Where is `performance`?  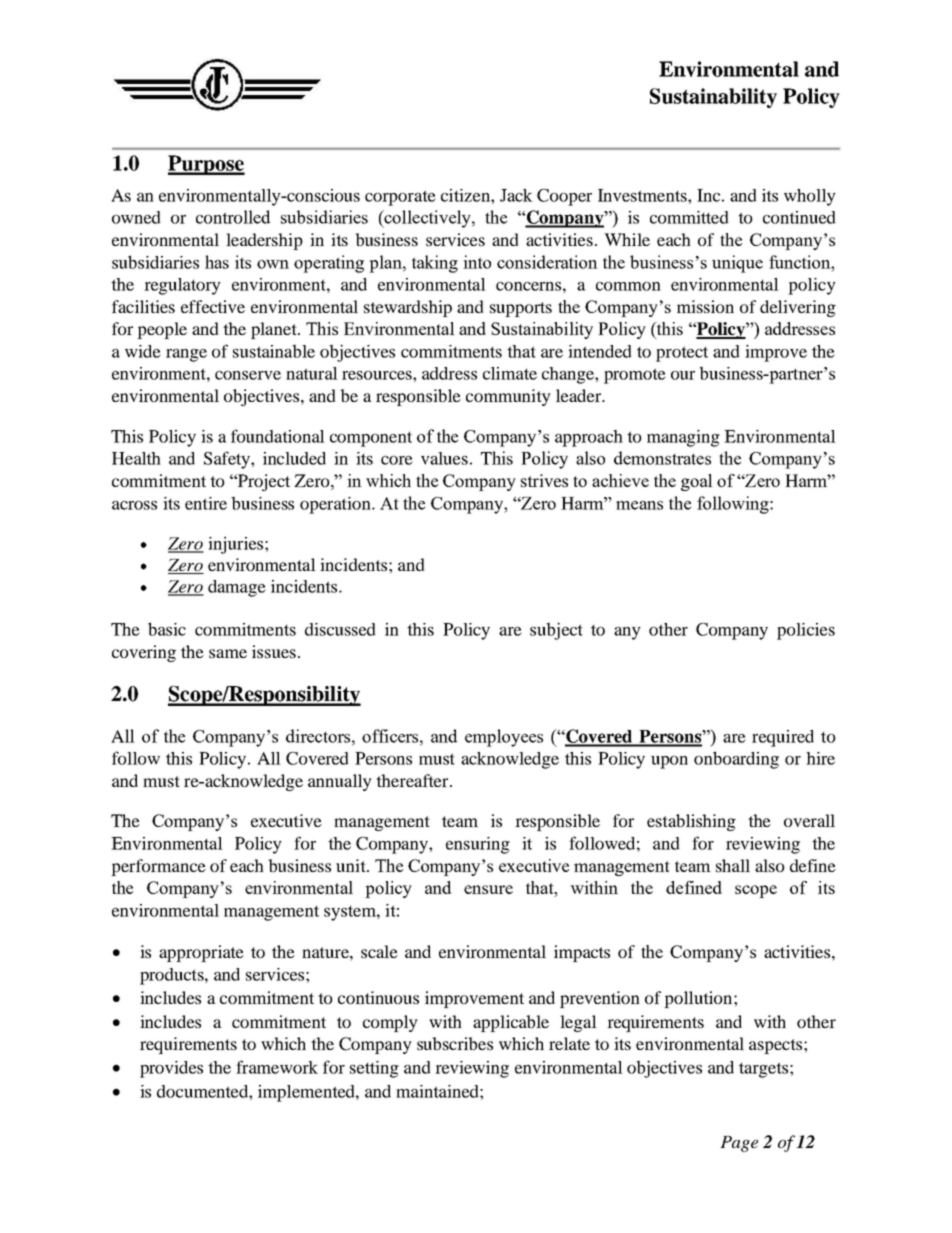 performance is located at coordinates (158, 867).
